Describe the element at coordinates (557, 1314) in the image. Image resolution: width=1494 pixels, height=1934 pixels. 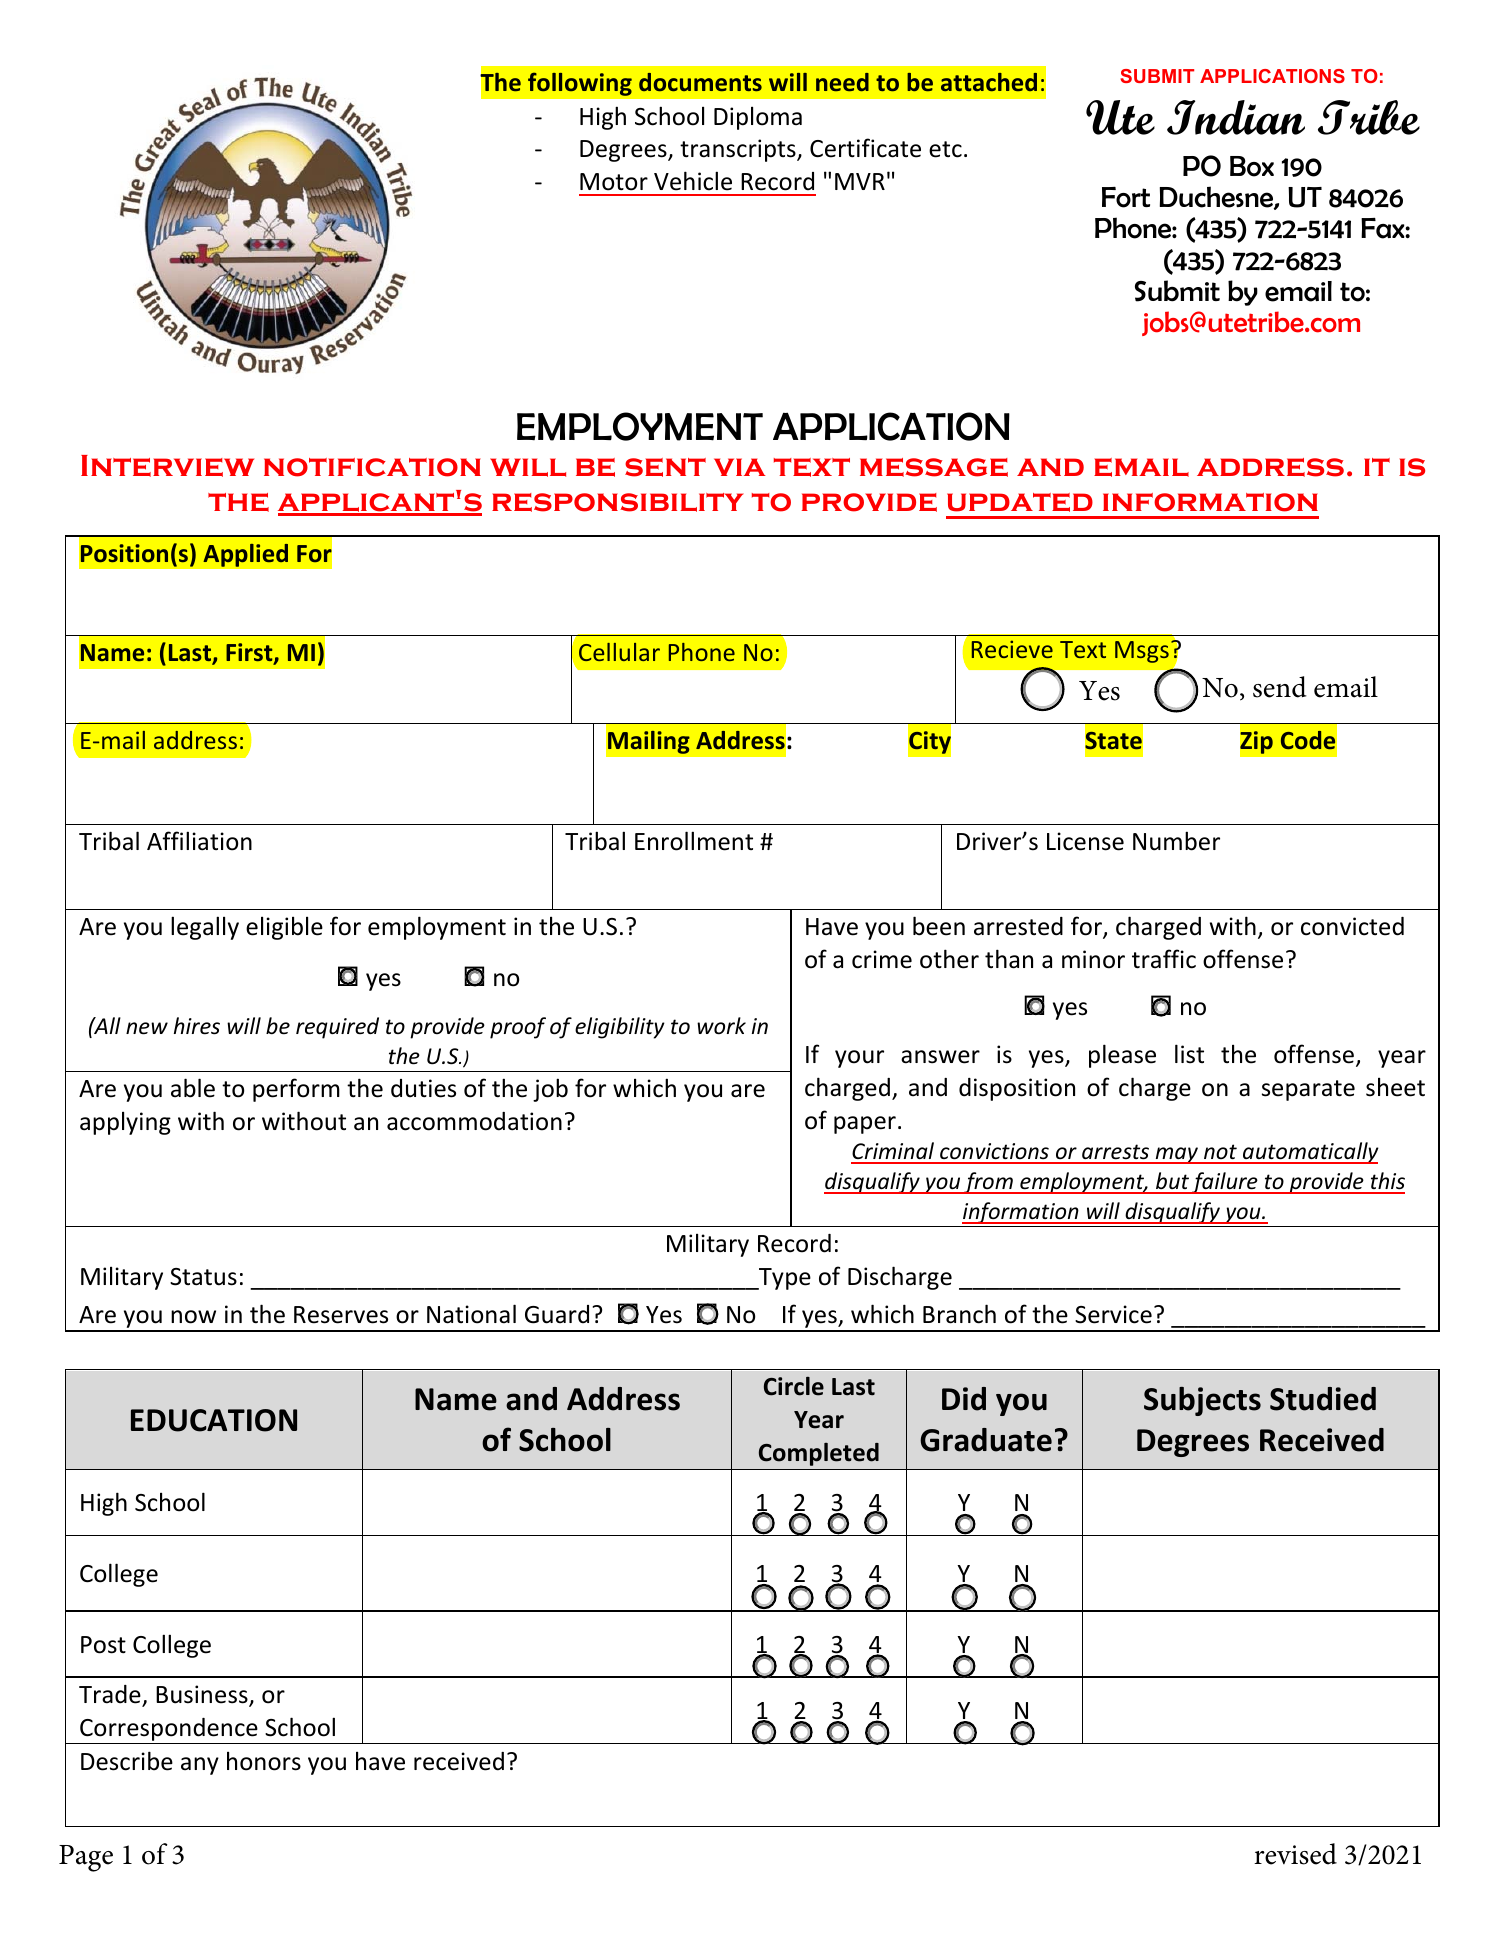
I see `Guard` at that location.
